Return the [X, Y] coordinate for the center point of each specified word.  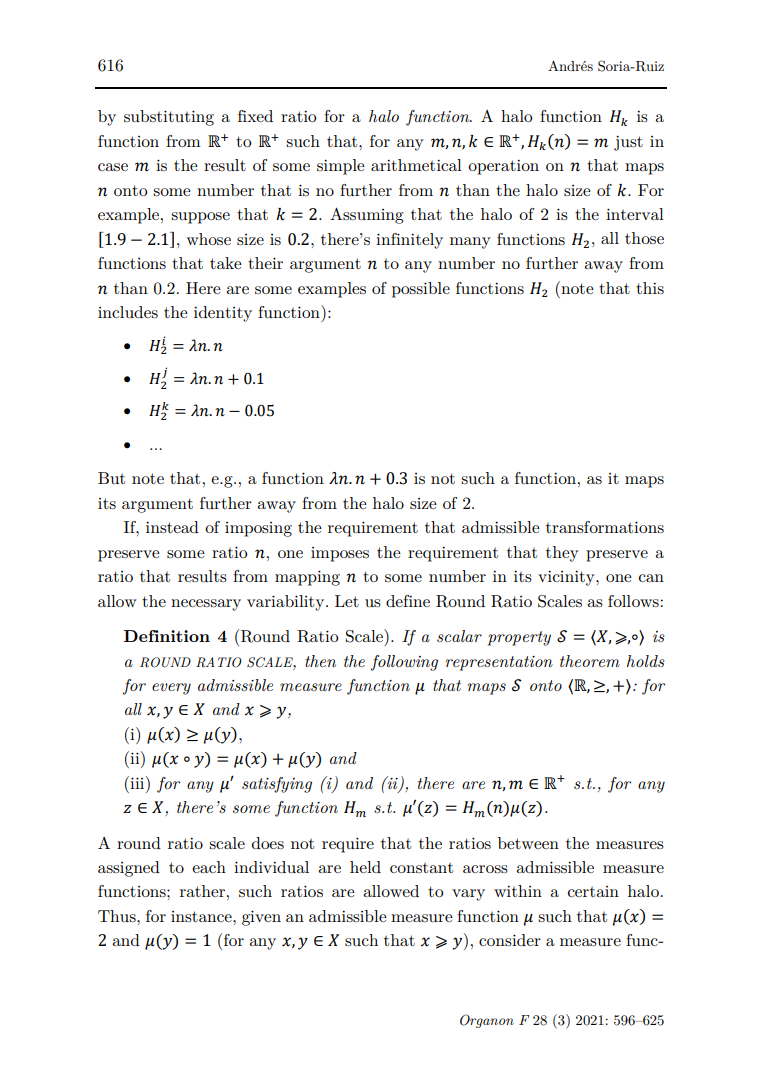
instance [202, 916]
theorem [590, 661]
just [628, 143]
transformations [605, 527]
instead [172, 527]
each [209, 867]
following [404, 663]
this [650, 288]
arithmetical [416, 165]
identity [223, 314]
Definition [167, 636]
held [365, 867]
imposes [340, 554]
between [528, 843]
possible [421, 290]
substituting [169, 118]
